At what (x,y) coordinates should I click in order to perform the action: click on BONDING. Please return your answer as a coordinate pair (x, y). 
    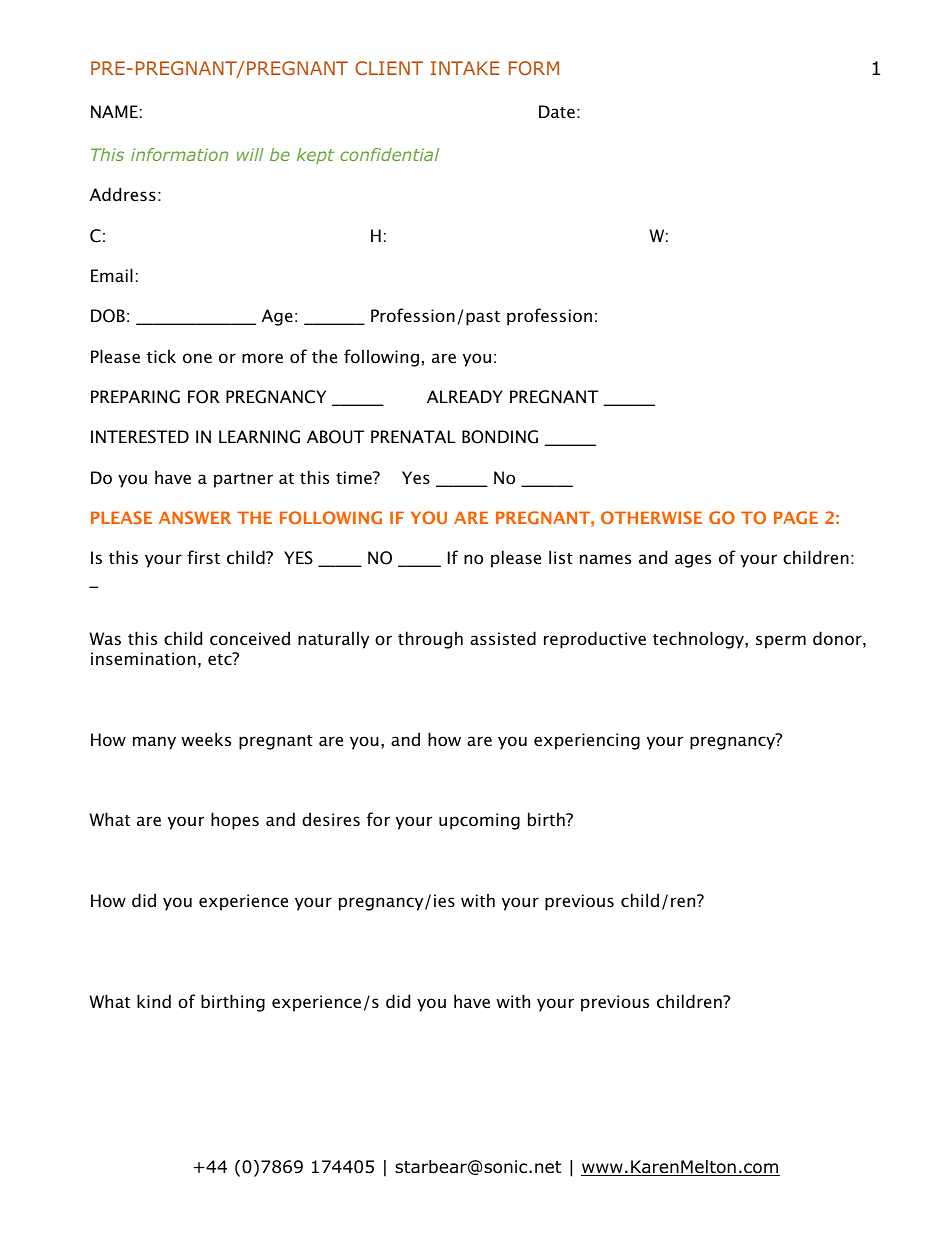
    Looking at the image, I should click on (500, 437).
